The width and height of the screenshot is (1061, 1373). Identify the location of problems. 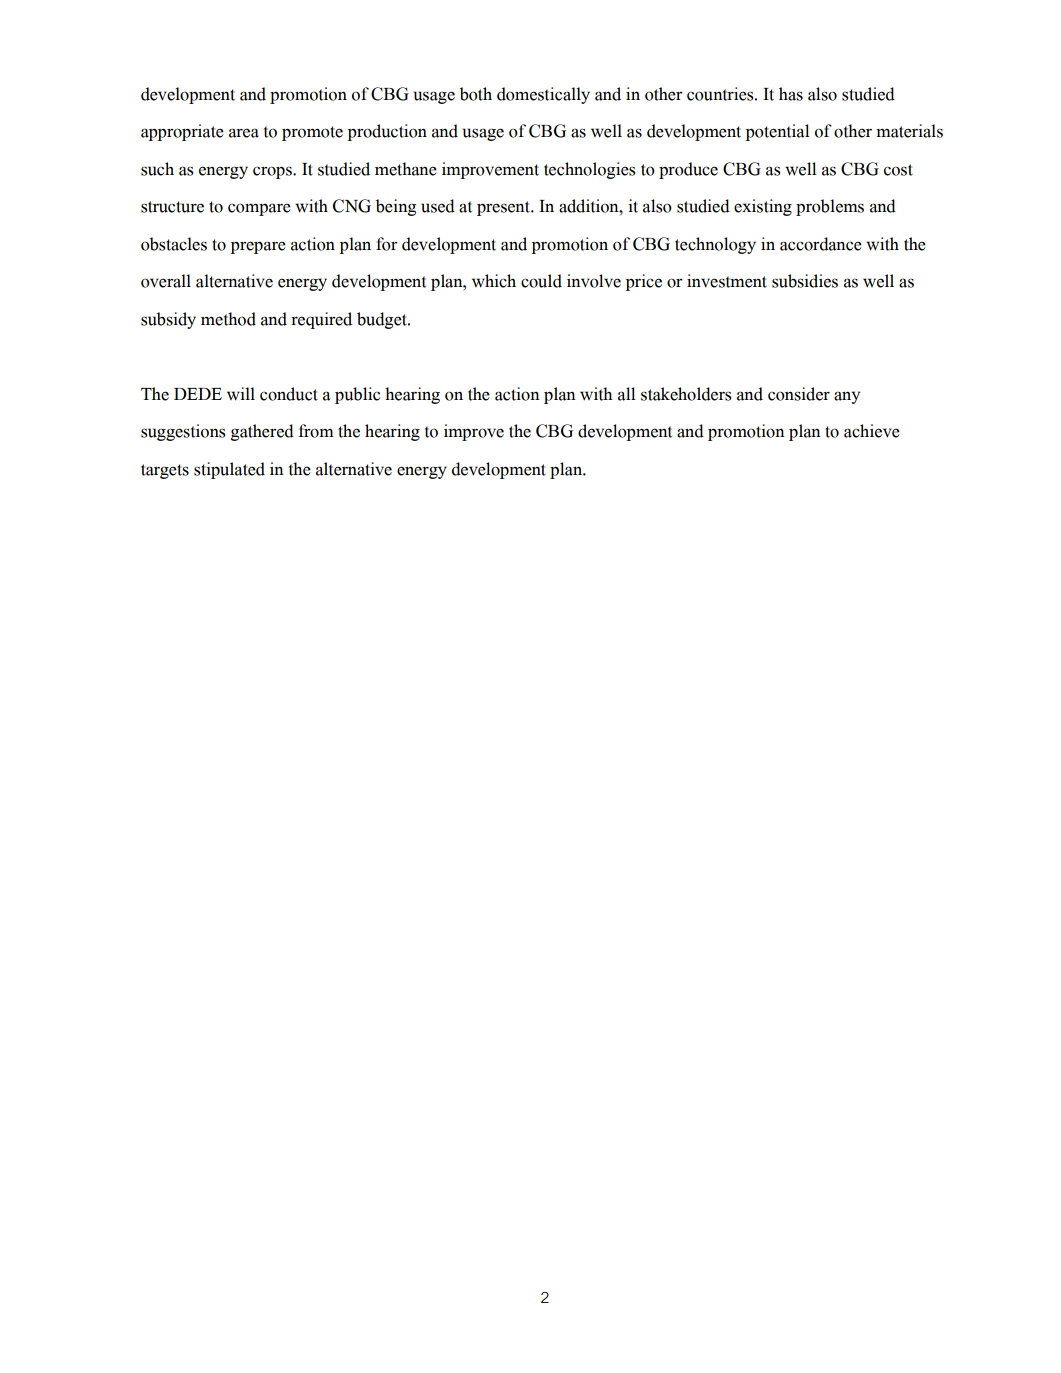
(830, 207).
